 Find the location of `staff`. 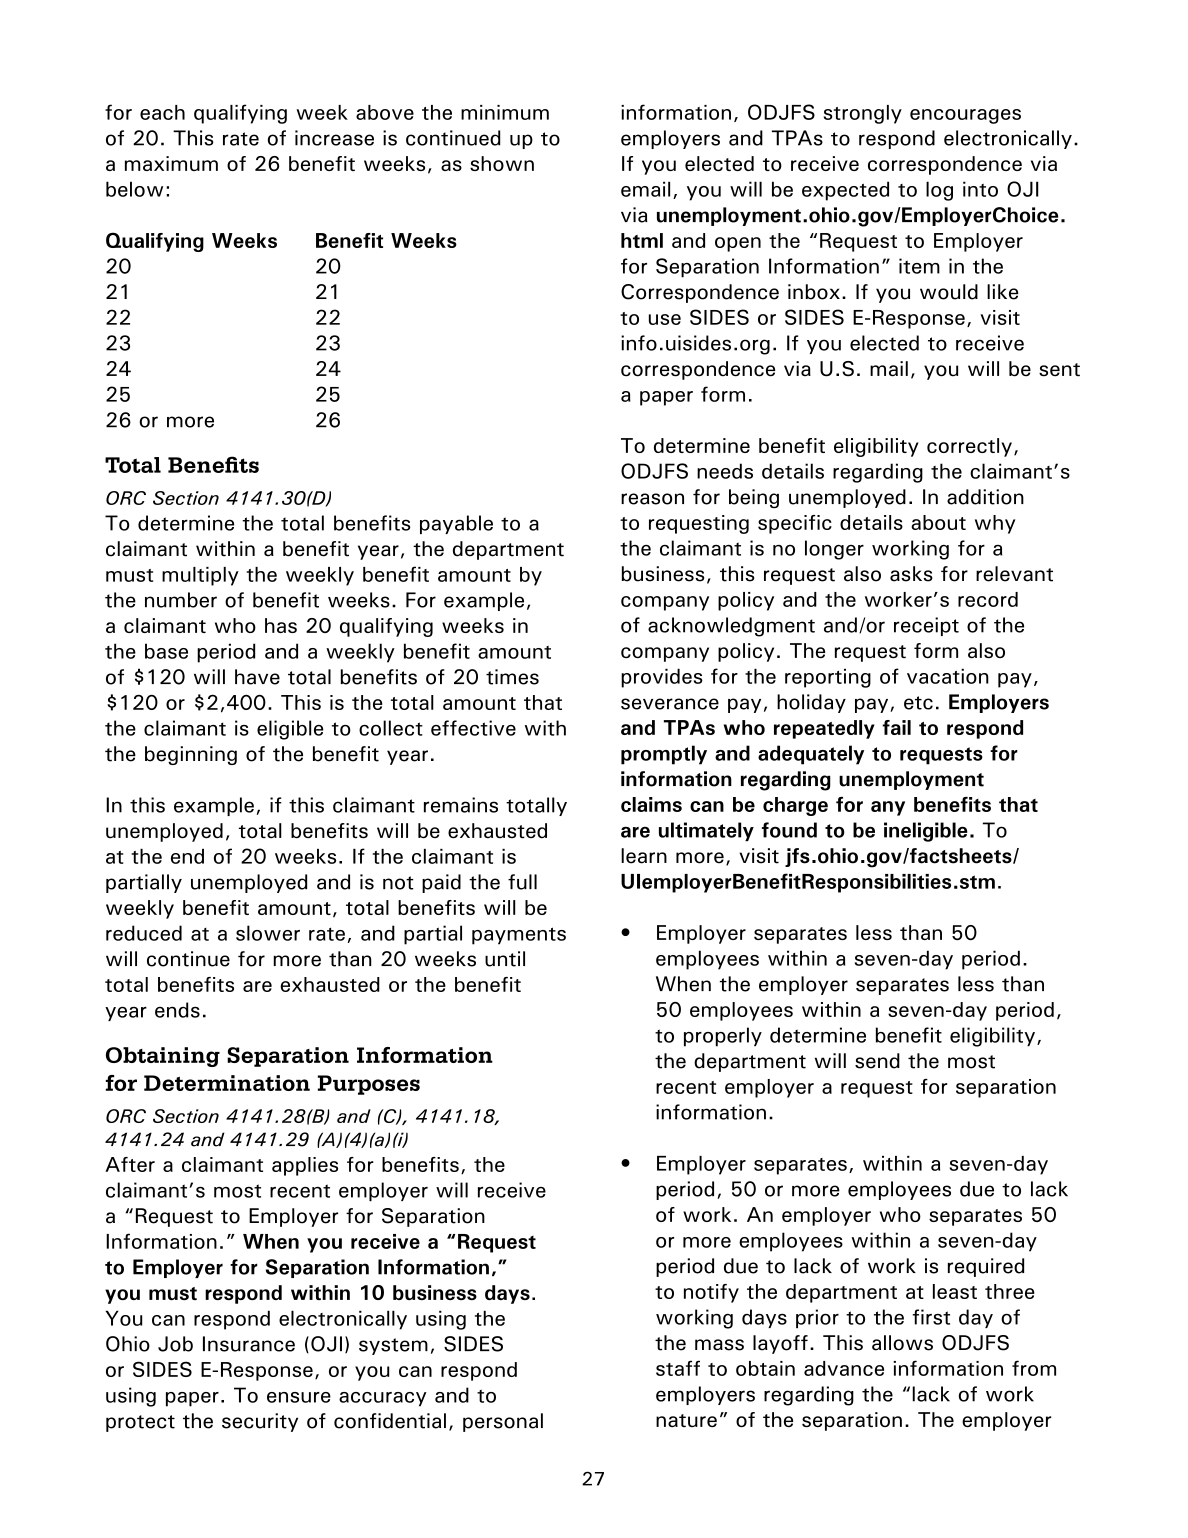

staff is located at coordinates (678, 1368).
